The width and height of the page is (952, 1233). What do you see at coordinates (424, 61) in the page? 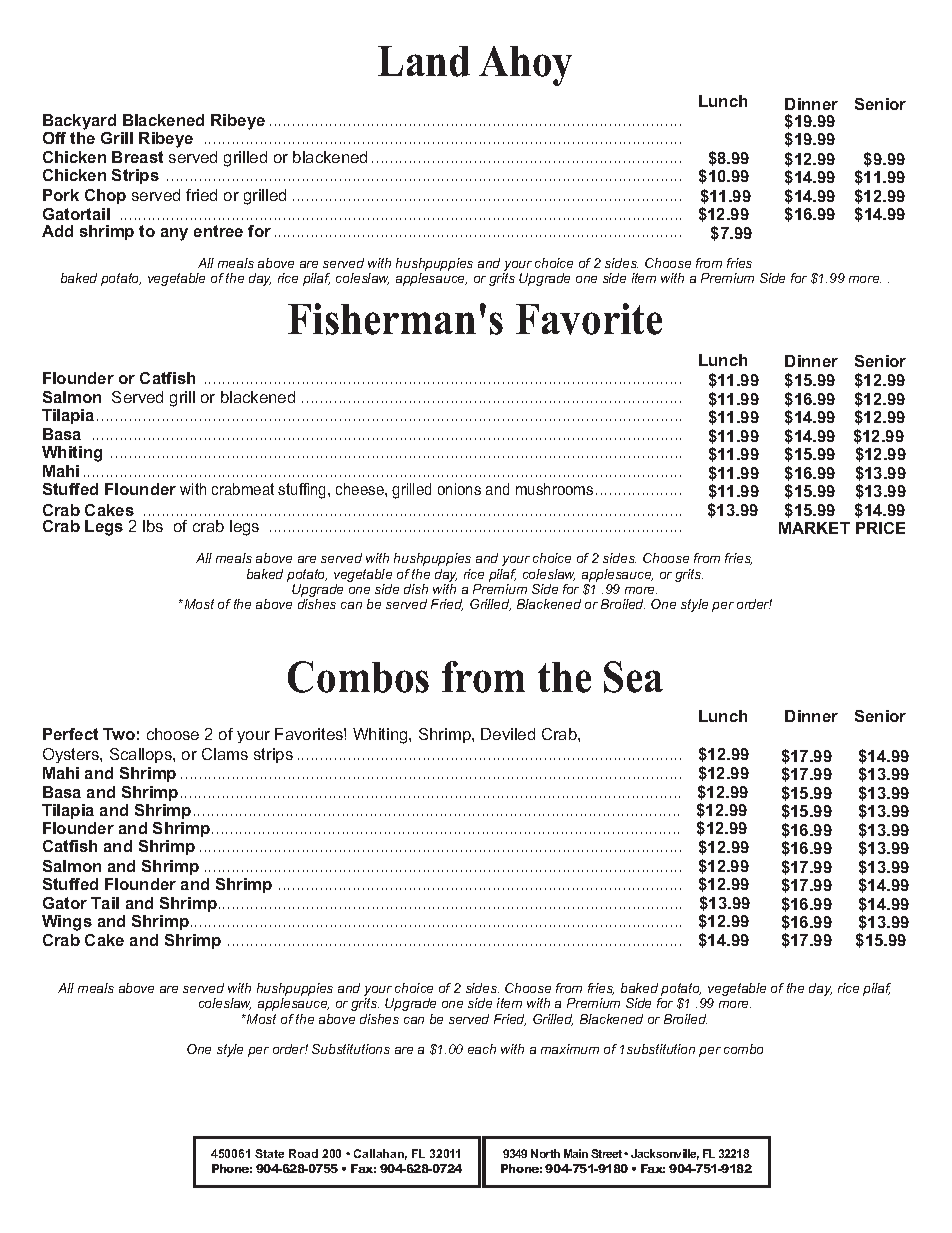
I see `Land` at bounding box center [424, 61].
